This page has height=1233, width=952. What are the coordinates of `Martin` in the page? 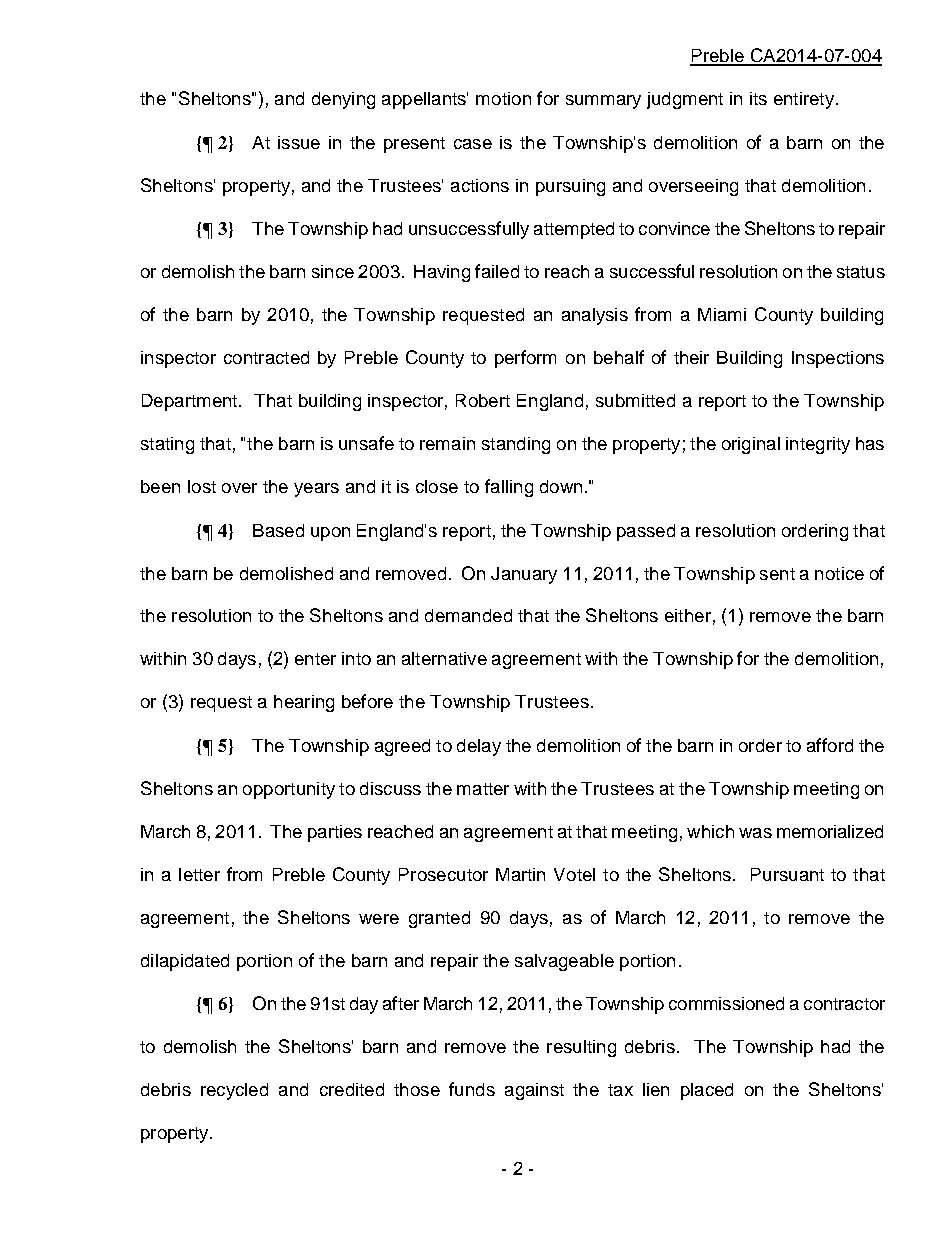 It's located at (520, 874).
